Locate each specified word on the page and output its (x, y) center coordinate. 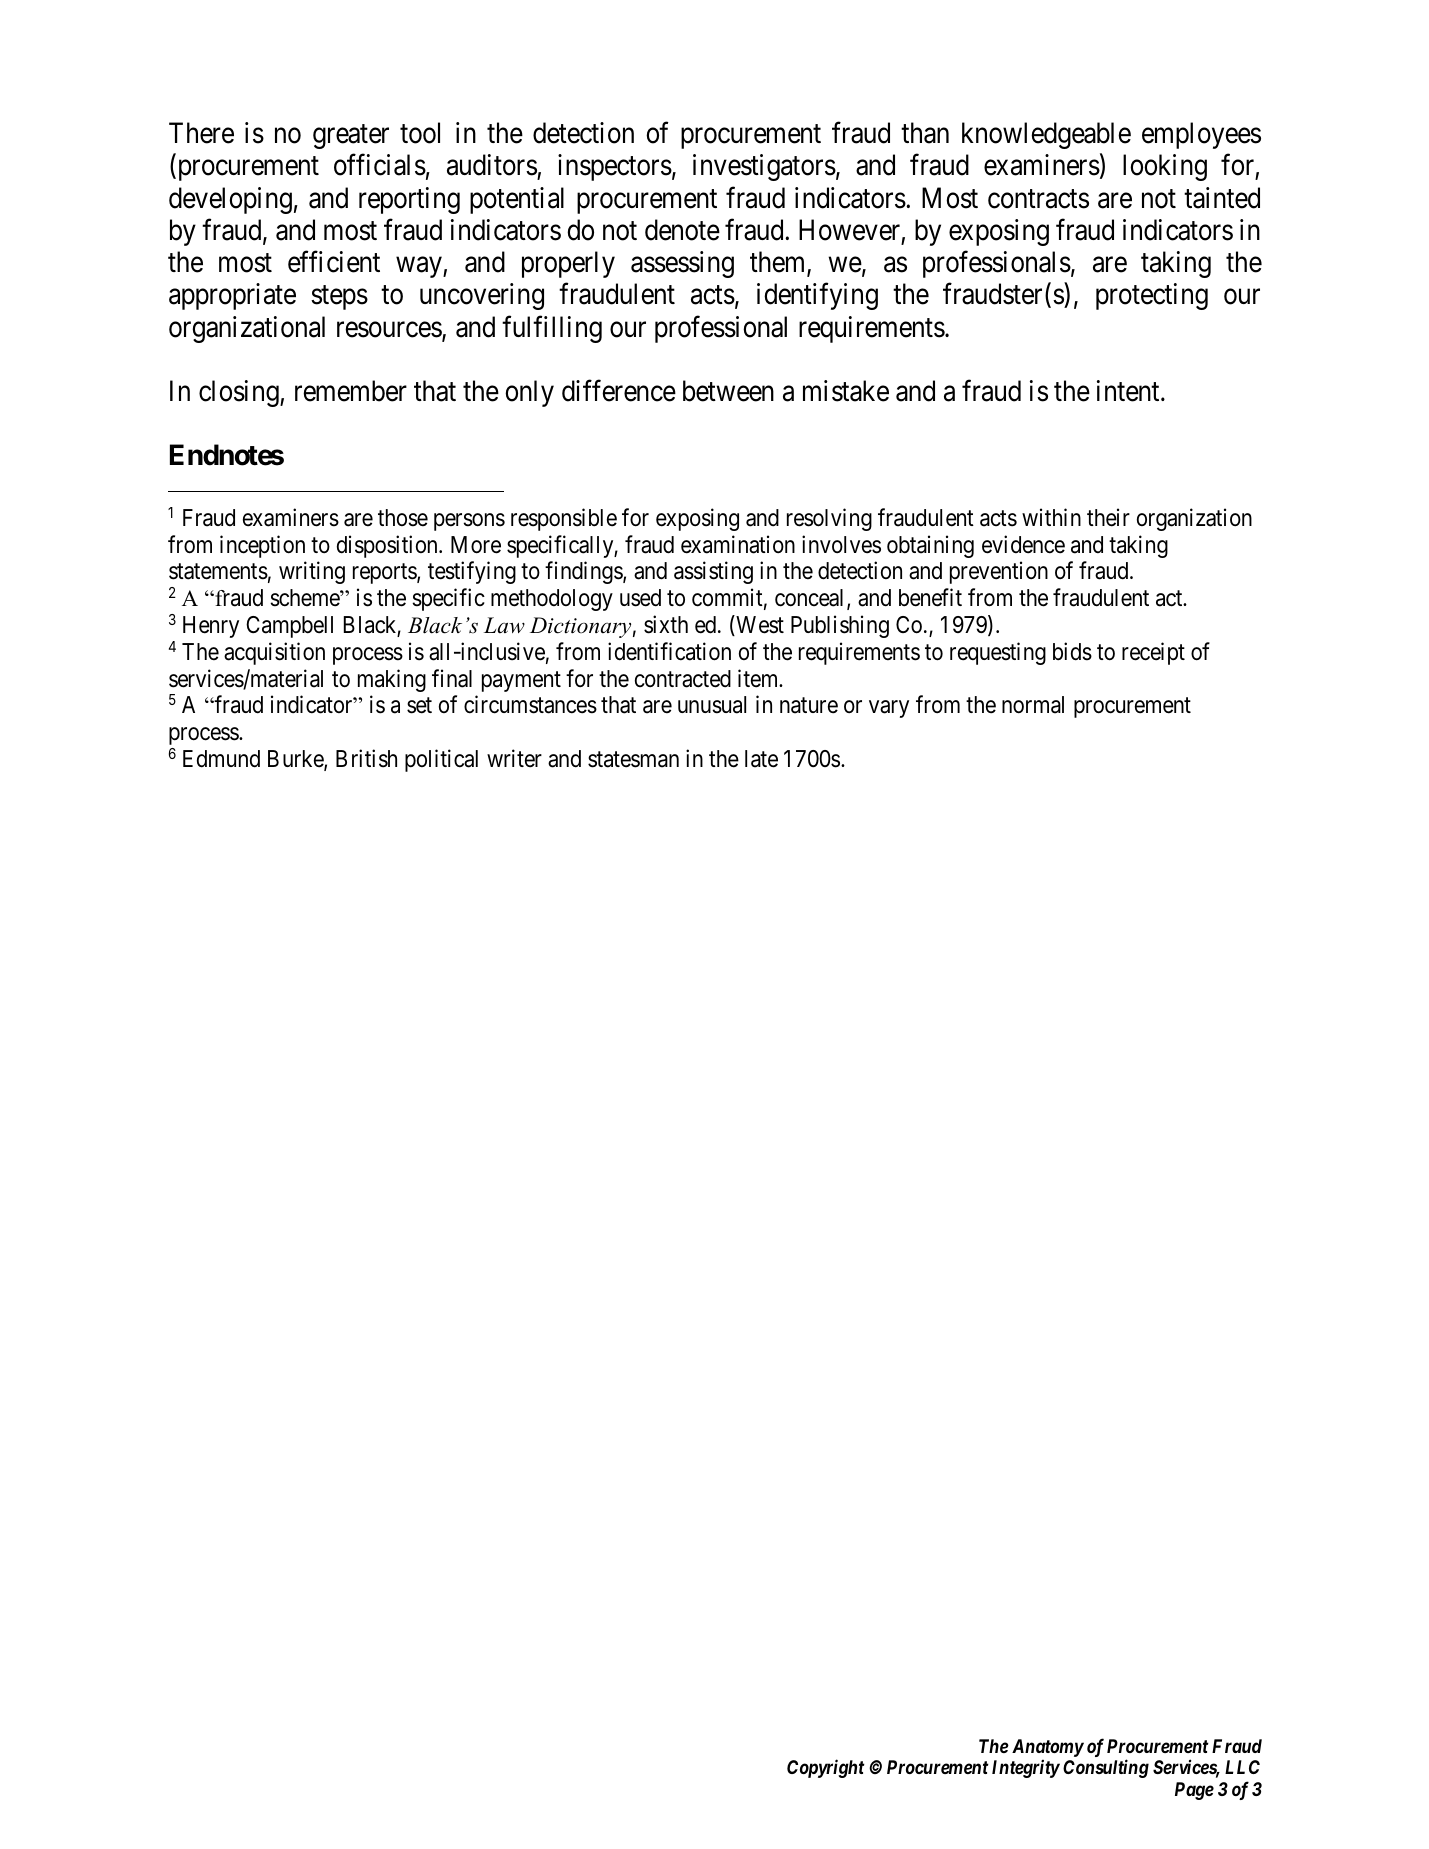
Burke (296, 760)
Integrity (1026, 1768)
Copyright (826, 1768)
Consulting (1106, 1768)
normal (1033, 705)
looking (1165, 167)
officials (380, 165)
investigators (764, 167)
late (761, 759)
